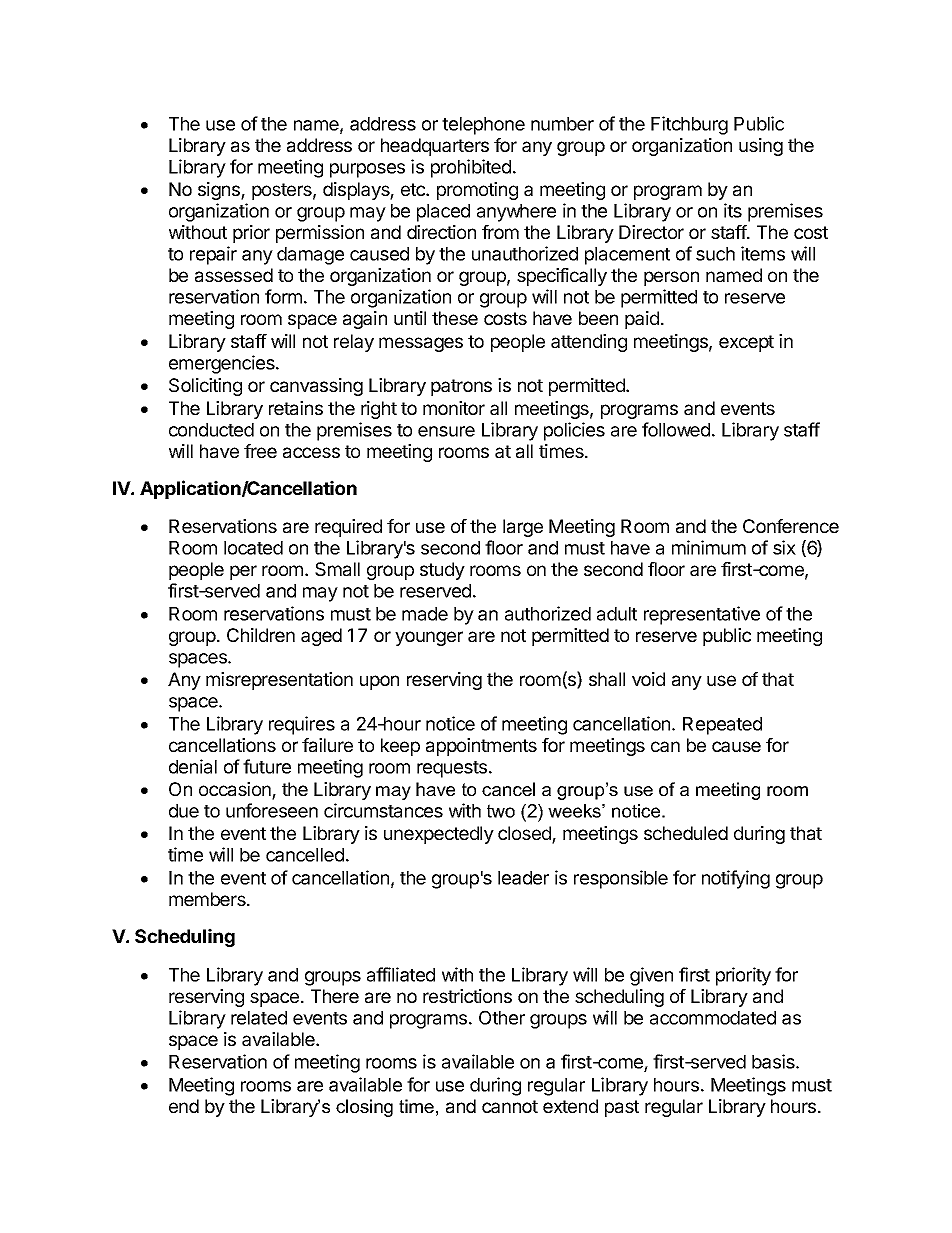 The width and height of the page is (952, 1233). Describe the element at coordinates (220, 191) in the page. I see `signs` at that location.
